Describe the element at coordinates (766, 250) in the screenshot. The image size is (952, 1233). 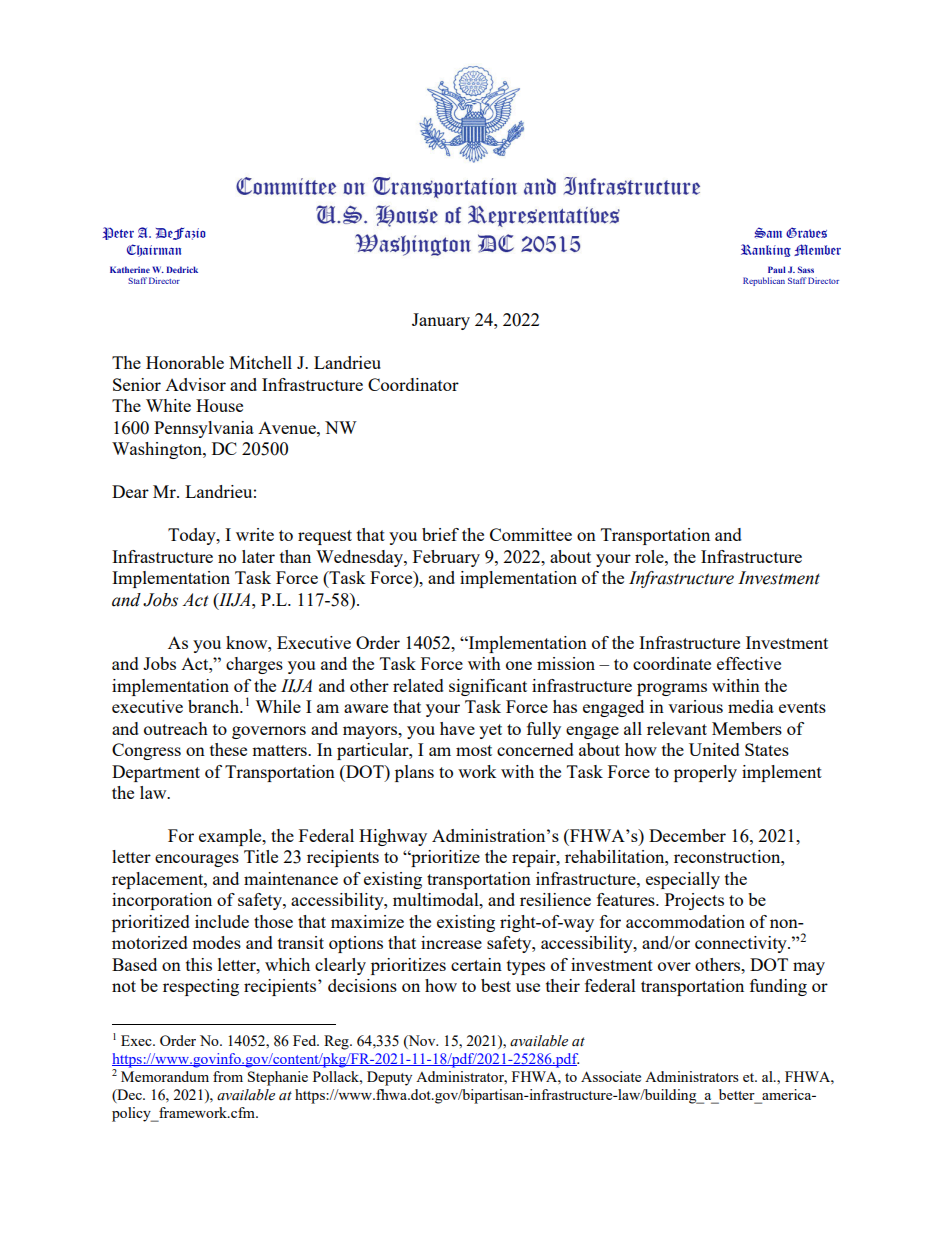
I see `Ranking` at that location.
